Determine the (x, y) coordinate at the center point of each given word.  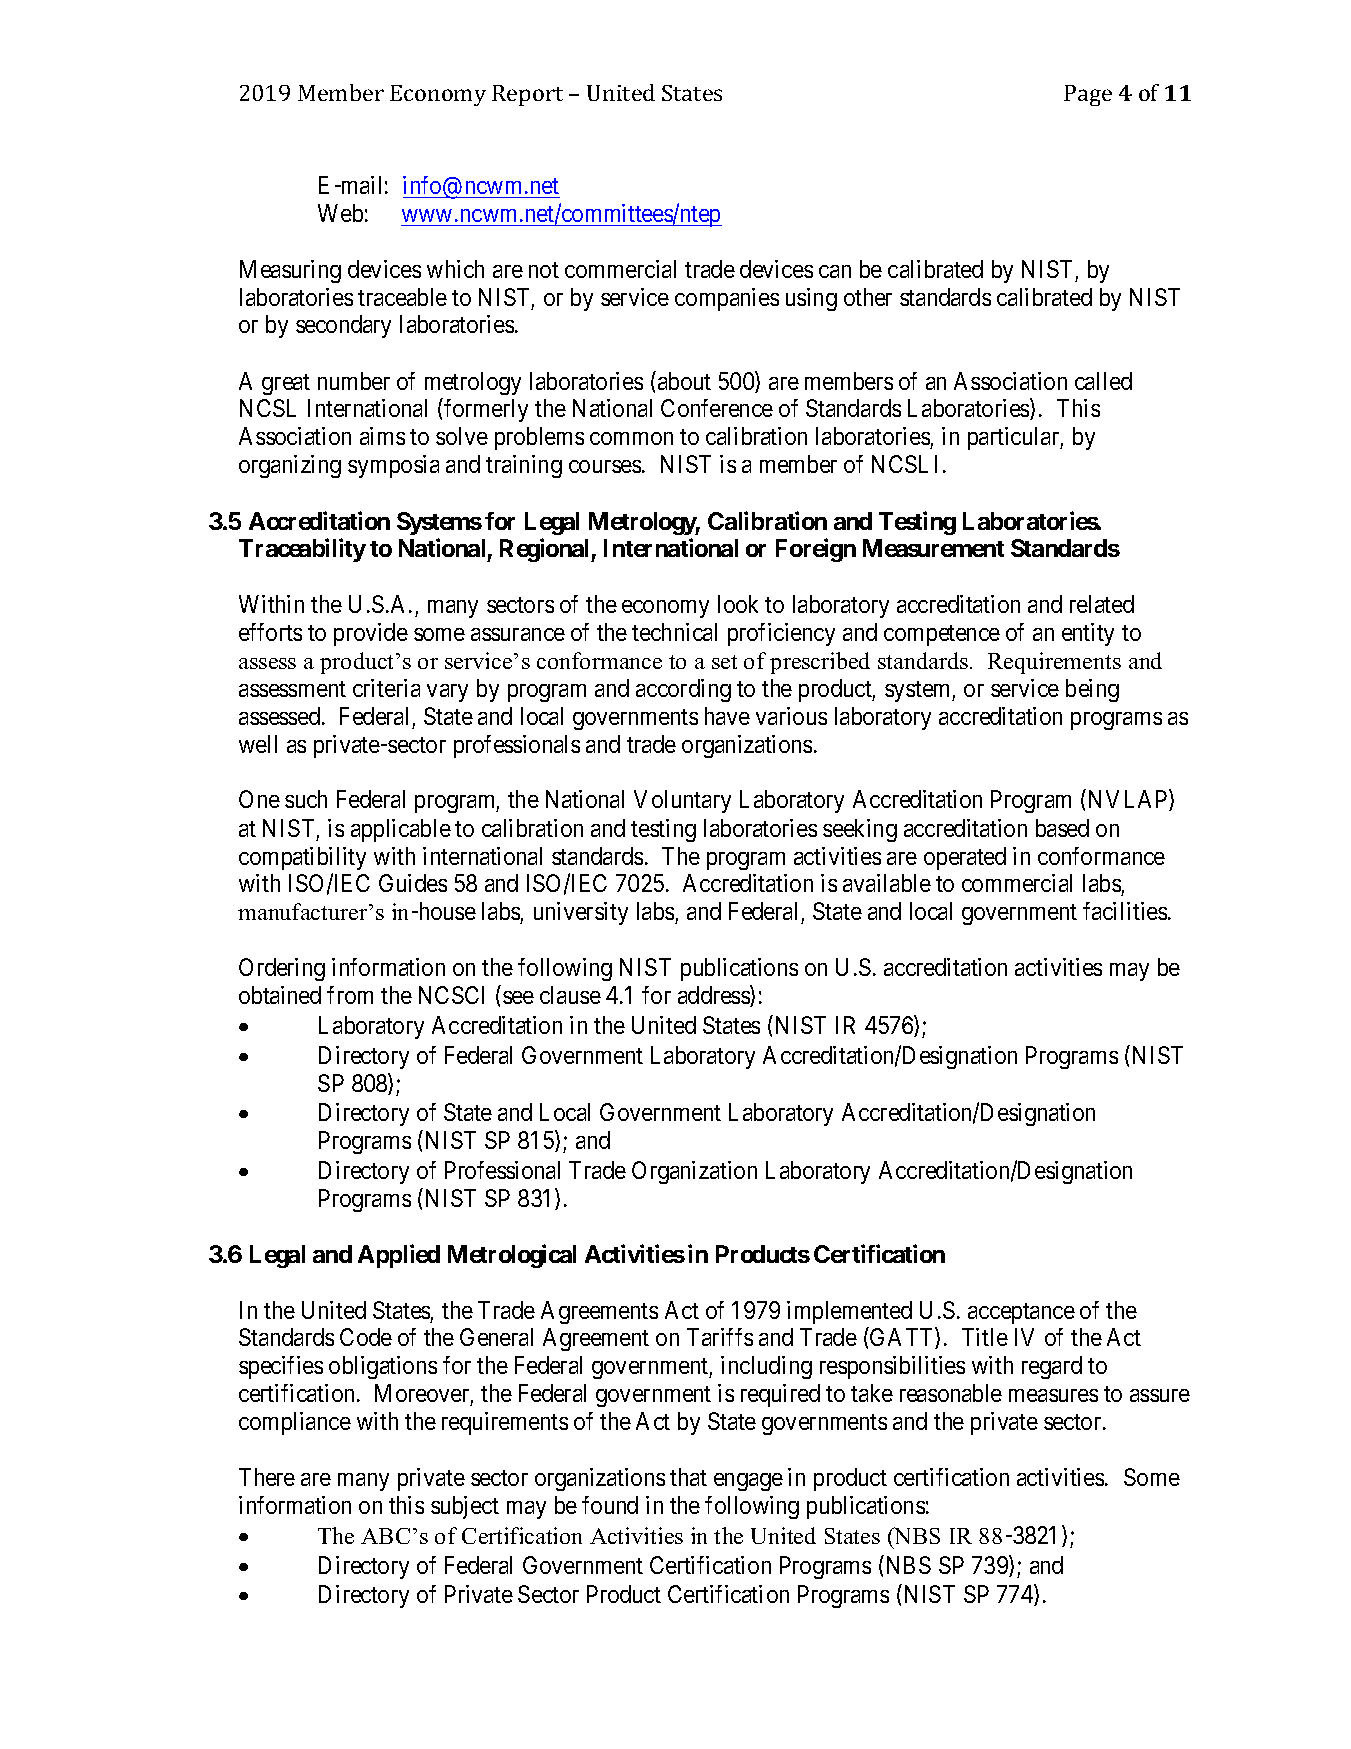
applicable (401, 830)
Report (527, 95)
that (688, 1477)
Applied (399, 1256)
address (714, 996)
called (1103, 381)
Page (1088, 95)
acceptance (1021, 1313)
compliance (295, 1423)
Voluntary (682, 801)
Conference (717, 408)
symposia (393, 466)
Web (340, 213)
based (1062, 828)
